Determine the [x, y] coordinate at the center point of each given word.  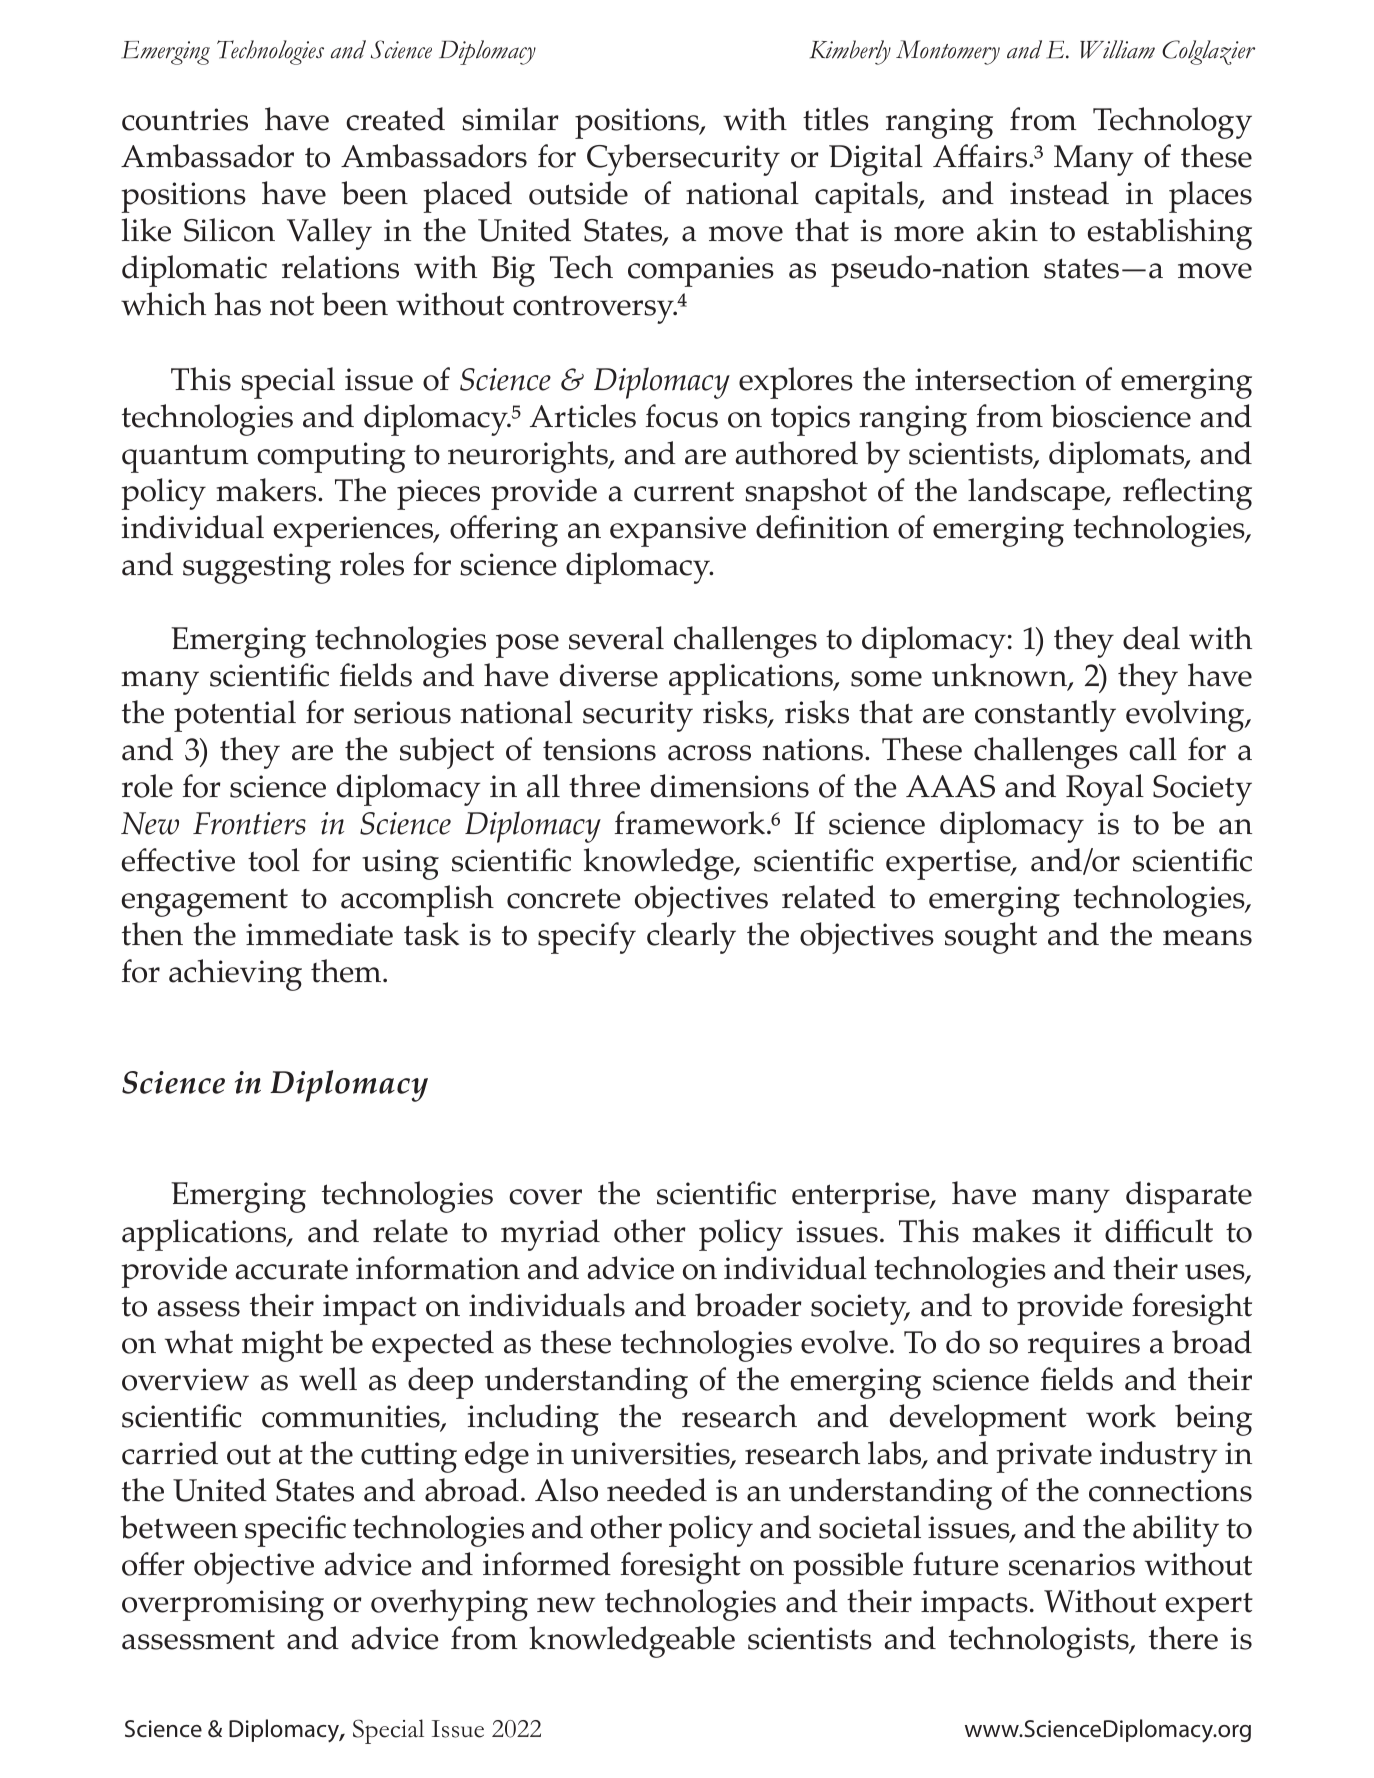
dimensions [730, 786]
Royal [1105, 790]
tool [274, 860]
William [1117, 49]
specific [295, 1531]
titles [836, 119]
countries [185, 119]
